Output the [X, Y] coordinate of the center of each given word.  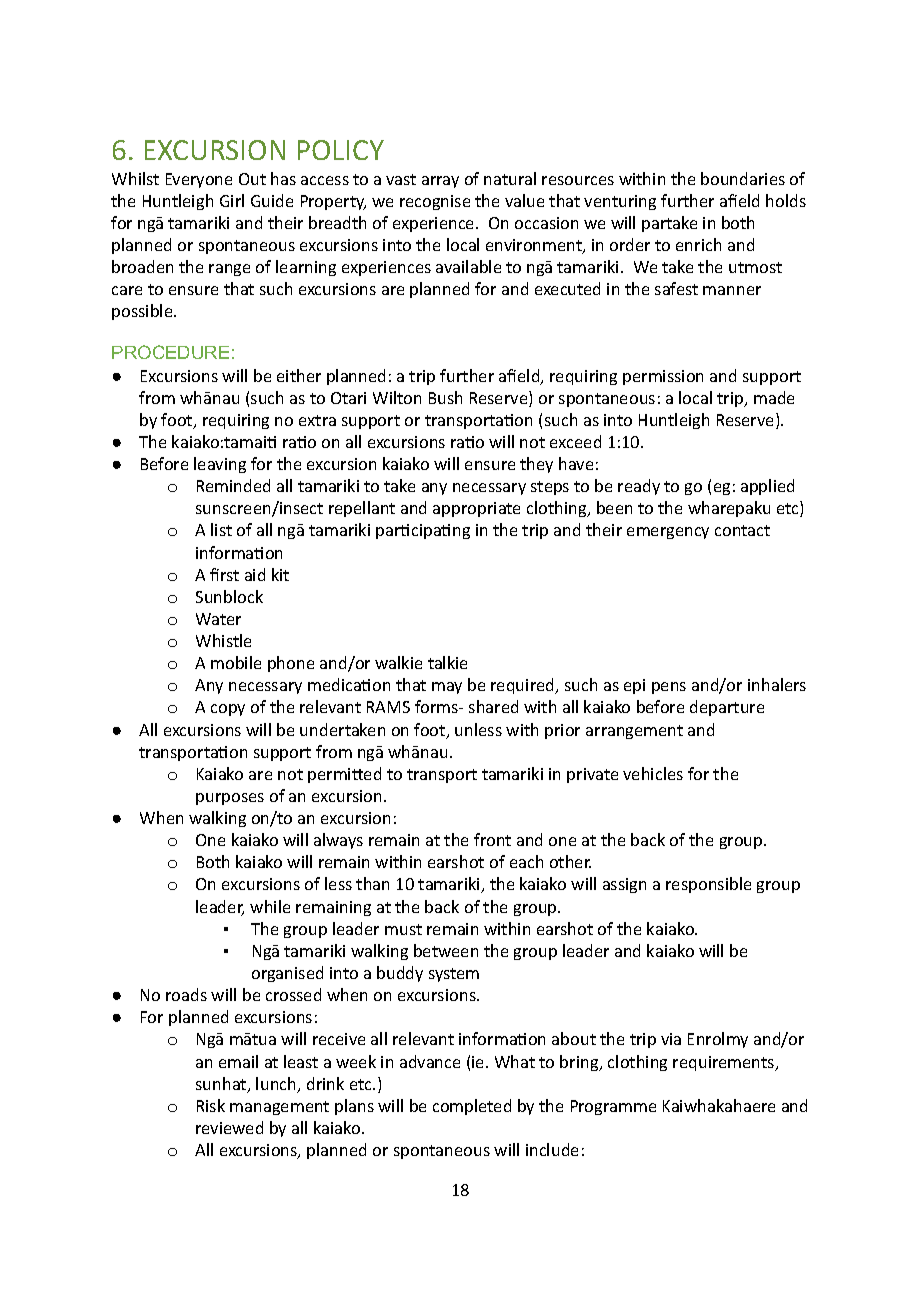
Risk [211, 1105]
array [440, 182]
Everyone [199, 180]
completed [472, 1107]
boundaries [743, 178]
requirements [725, 1063]
